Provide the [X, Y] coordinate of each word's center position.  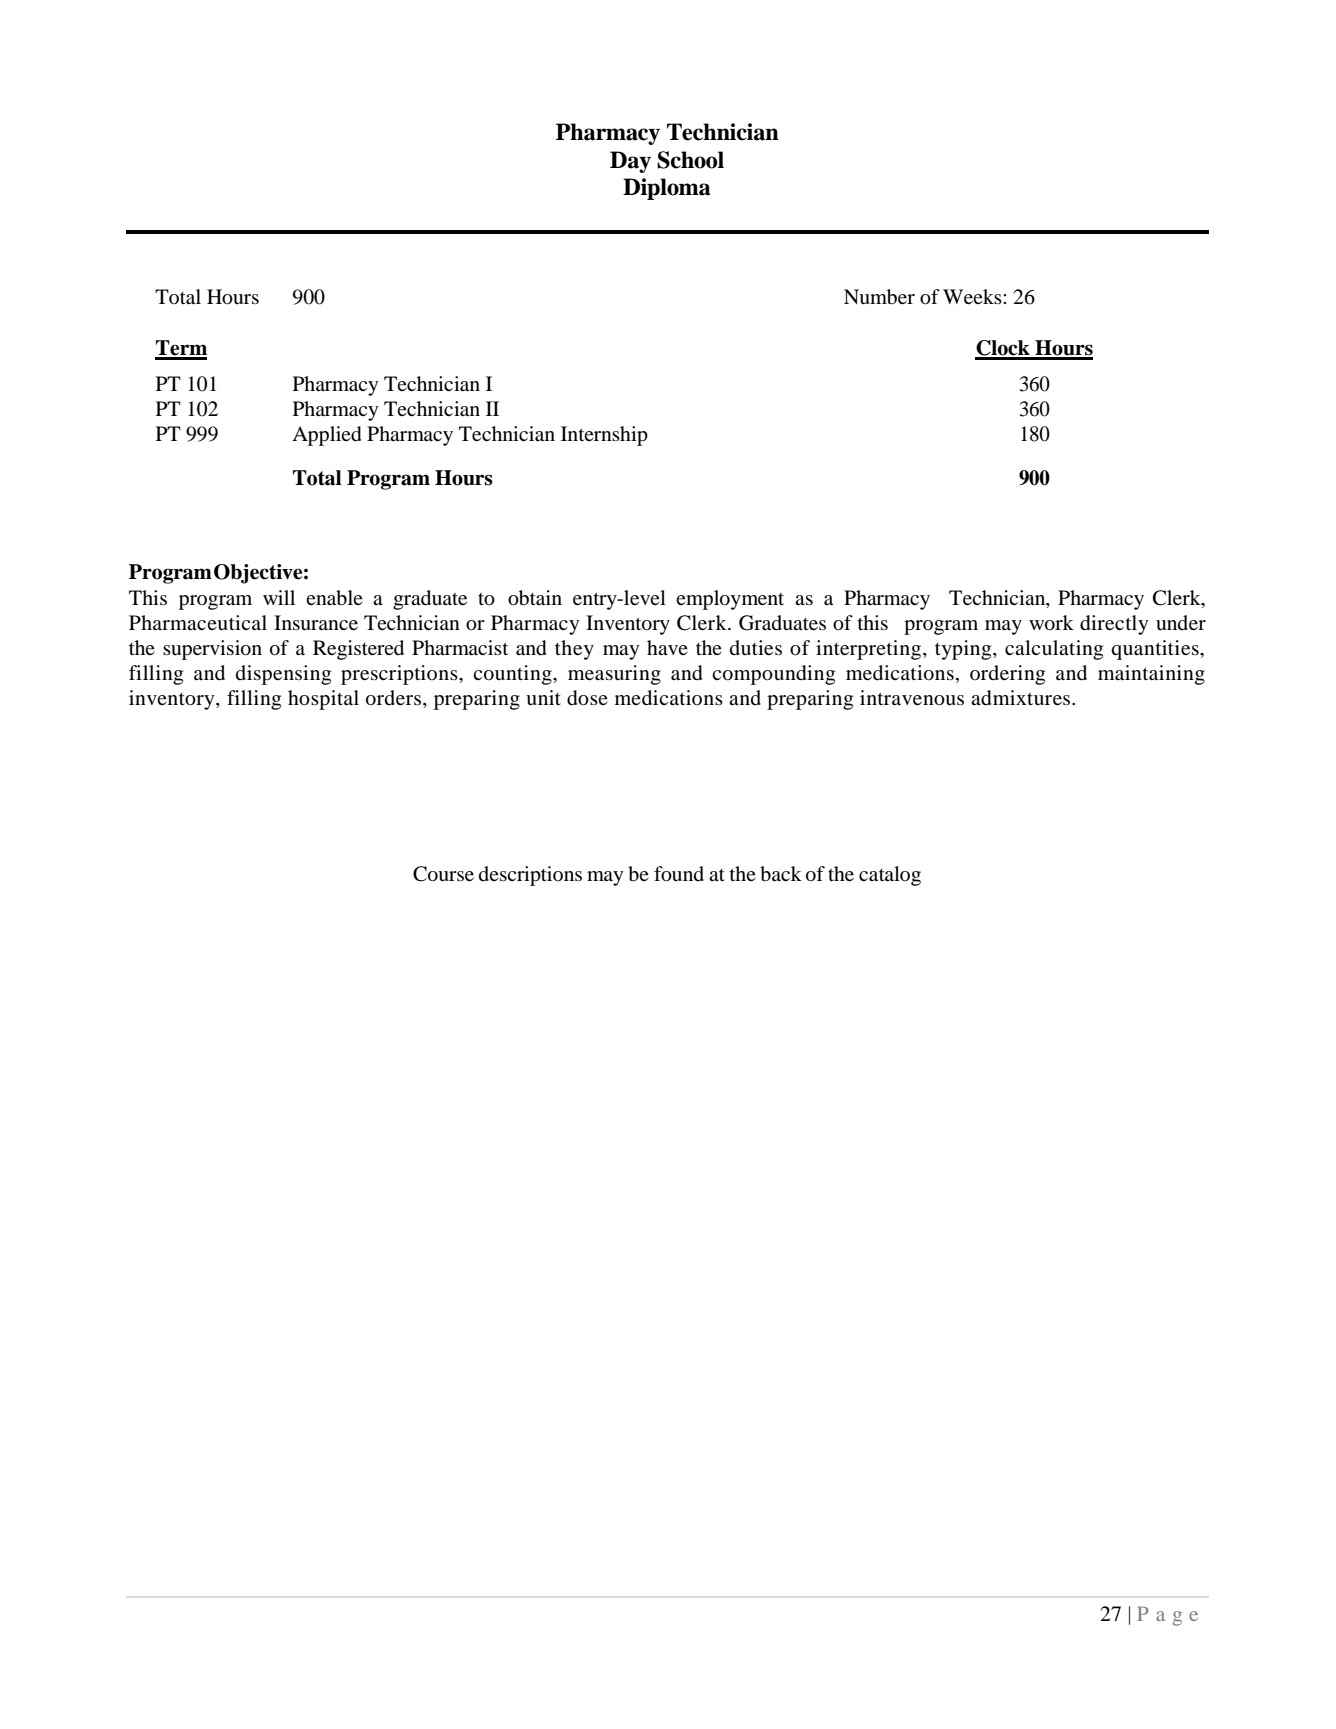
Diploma [666, 189]
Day [630, 162]
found [679, 874]
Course [443, 874]
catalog [890, 876]
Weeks [973, 296]
